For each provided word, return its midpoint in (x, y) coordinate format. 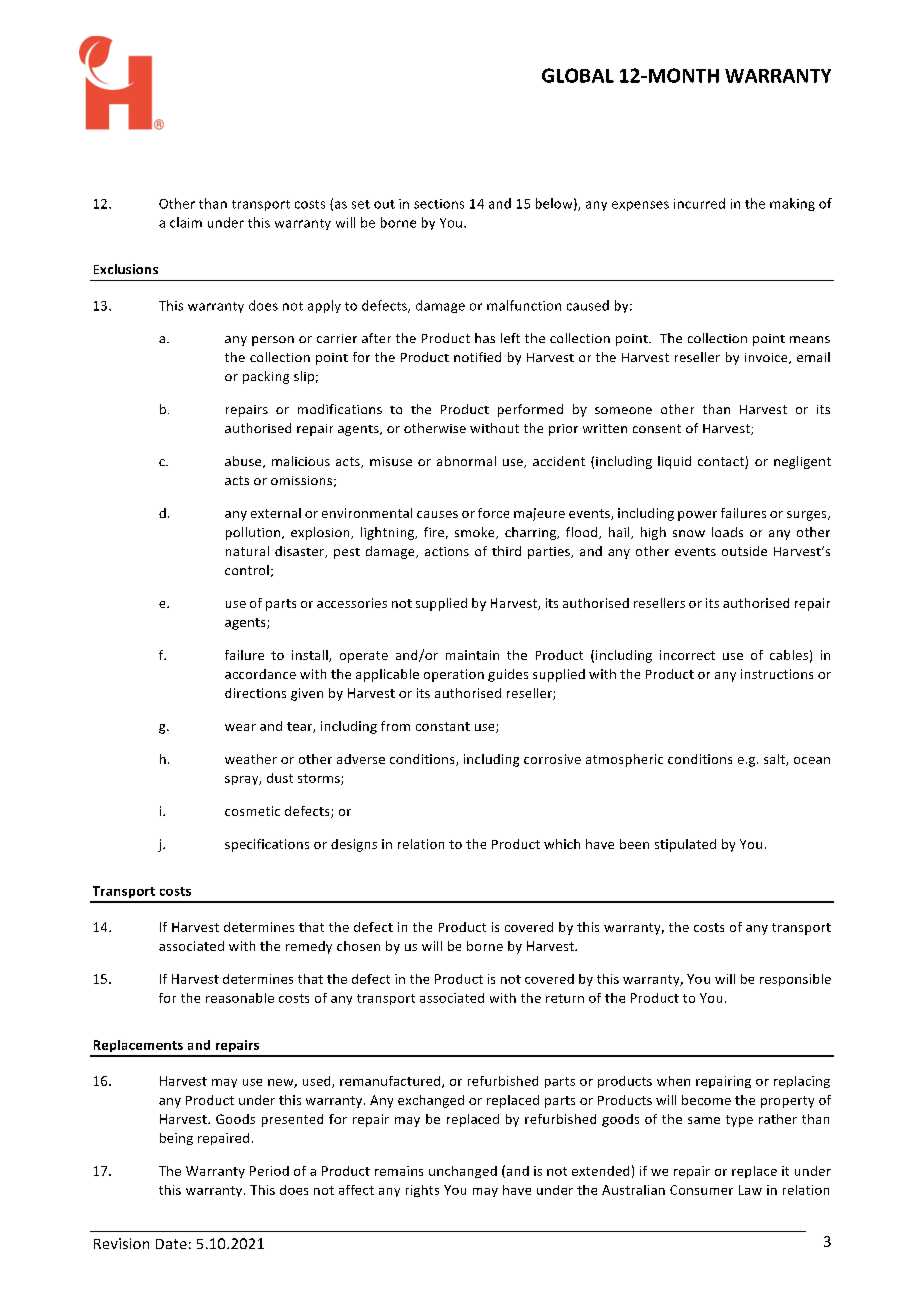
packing (266, 377)
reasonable (240, 998)
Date (171, 1244)
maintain (472, 655)
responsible (795, 980)
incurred (699, 203)
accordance (260, 674)
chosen (358, 946)
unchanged (463, 1172)
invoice (767, 358)
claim (186, 222)
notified (477, 357)
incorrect (687, 655)
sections (439, 204)
